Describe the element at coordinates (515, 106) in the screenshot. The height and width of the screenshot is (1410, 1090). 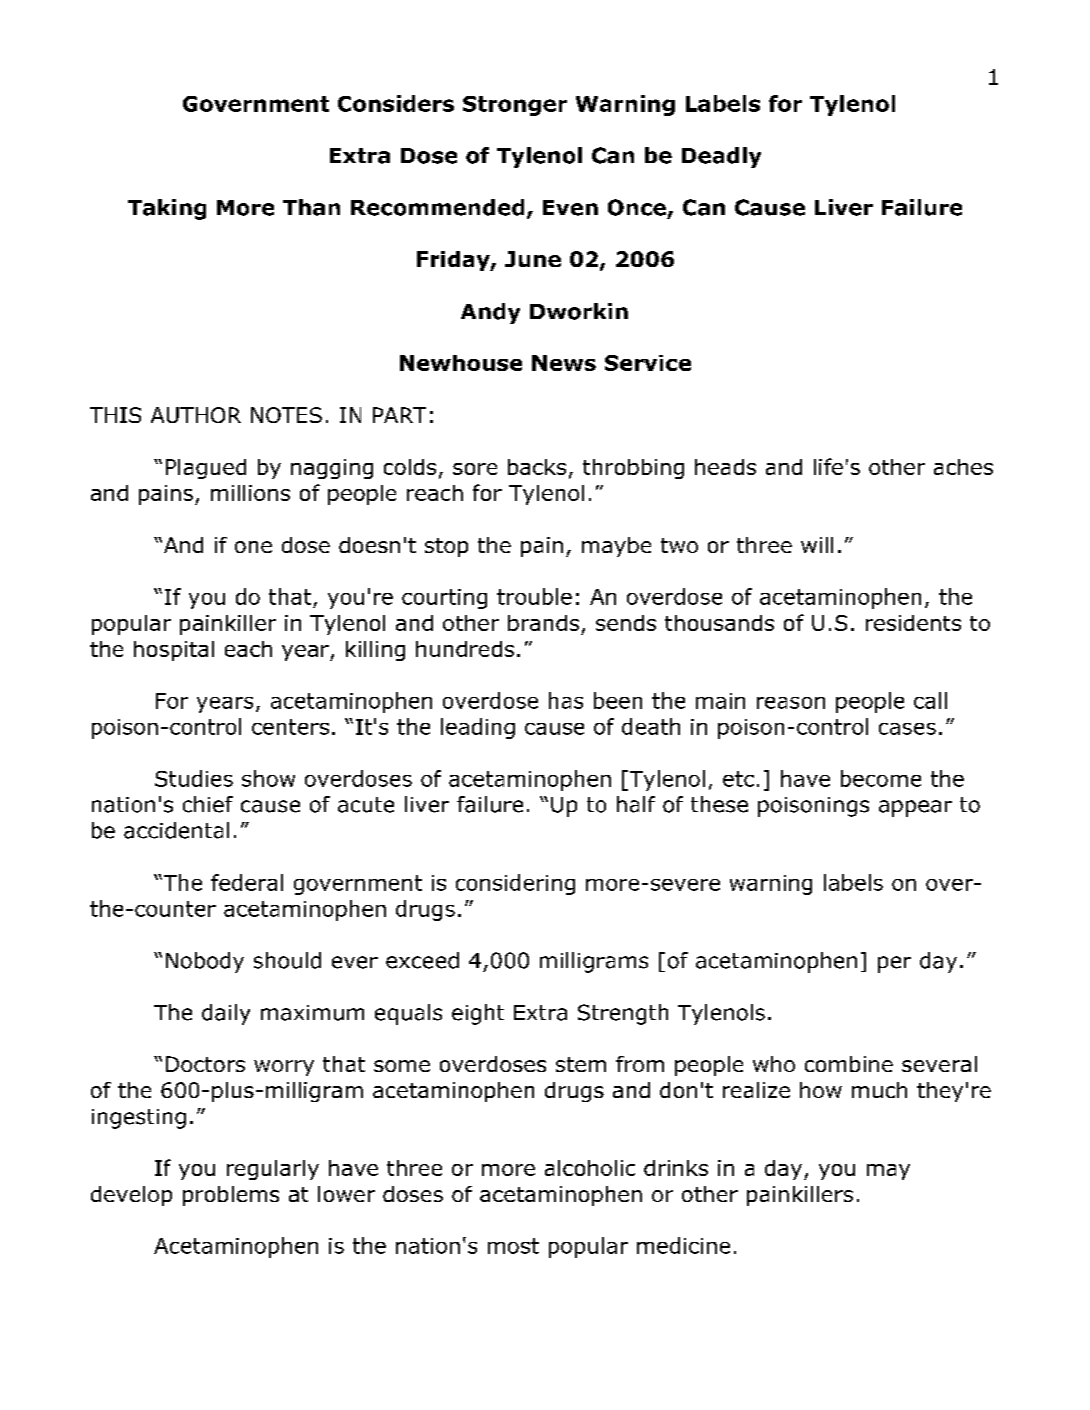
I see `Stronger` at that location.
